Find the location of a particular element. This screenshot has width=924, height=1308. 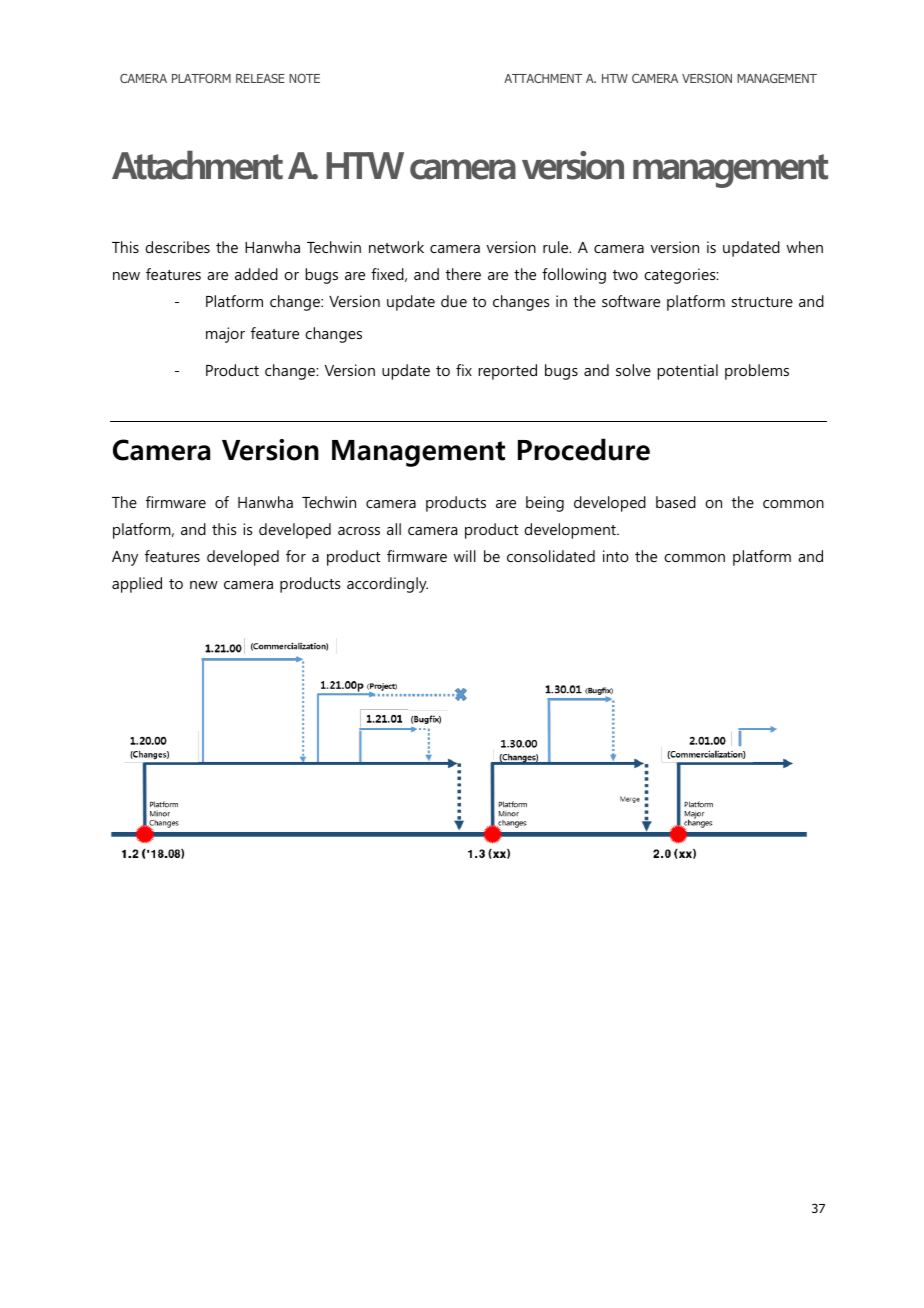

applied is located at coordinates (137, 585).
